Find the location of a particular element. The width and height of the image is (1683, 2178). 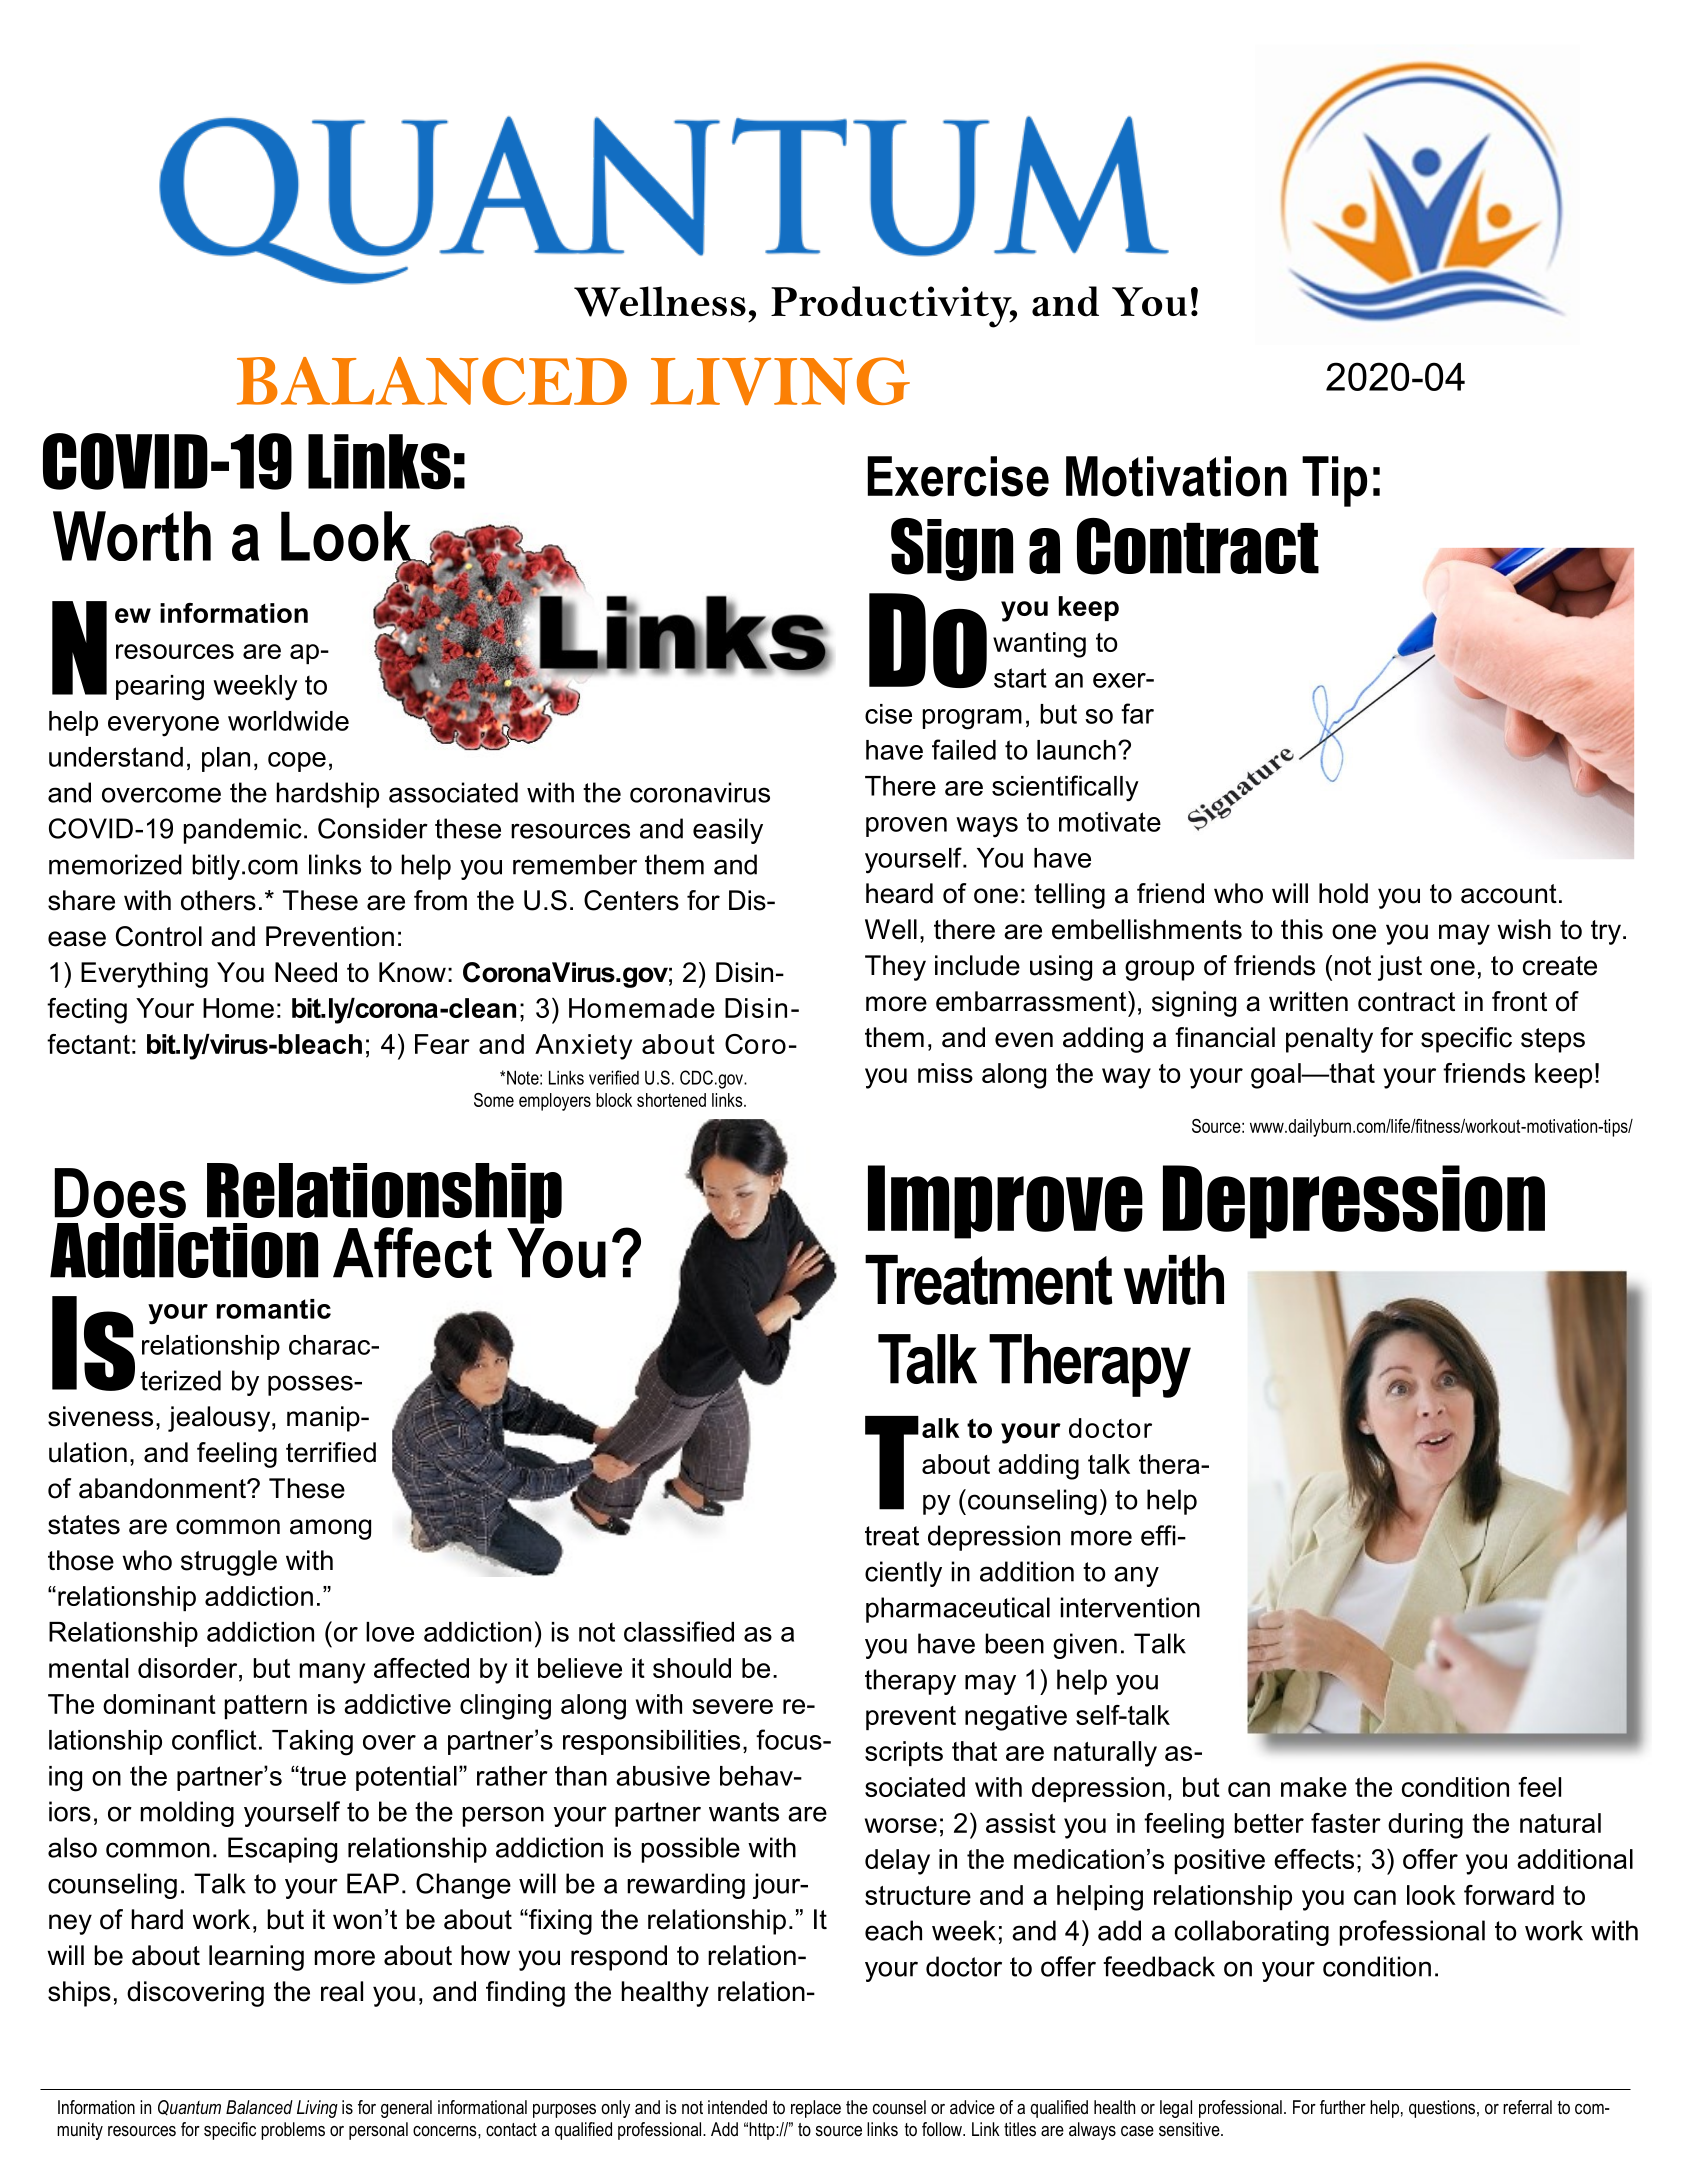

Need is located at coordinates (306, 972).
